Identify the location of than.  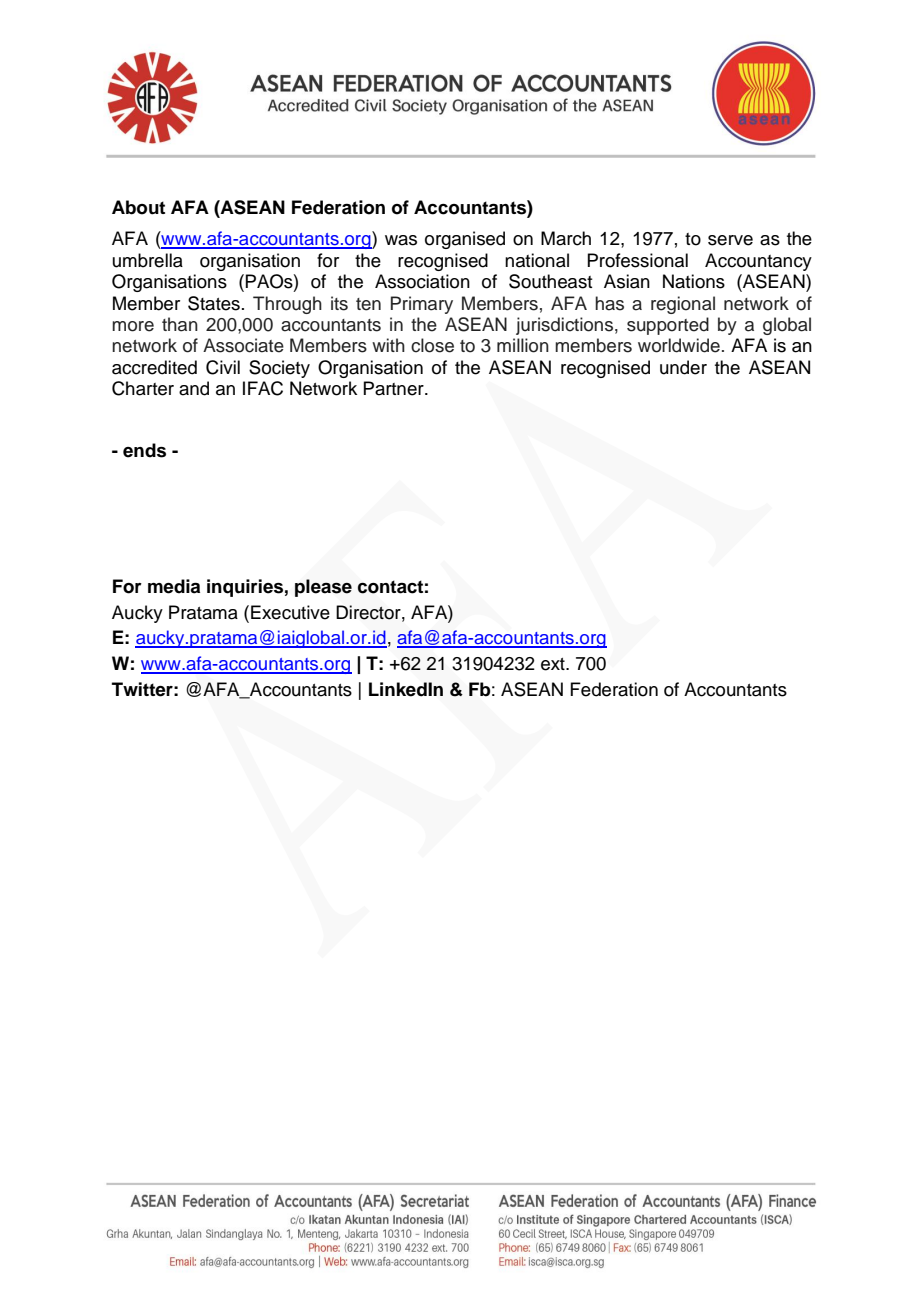
(180, 324).
